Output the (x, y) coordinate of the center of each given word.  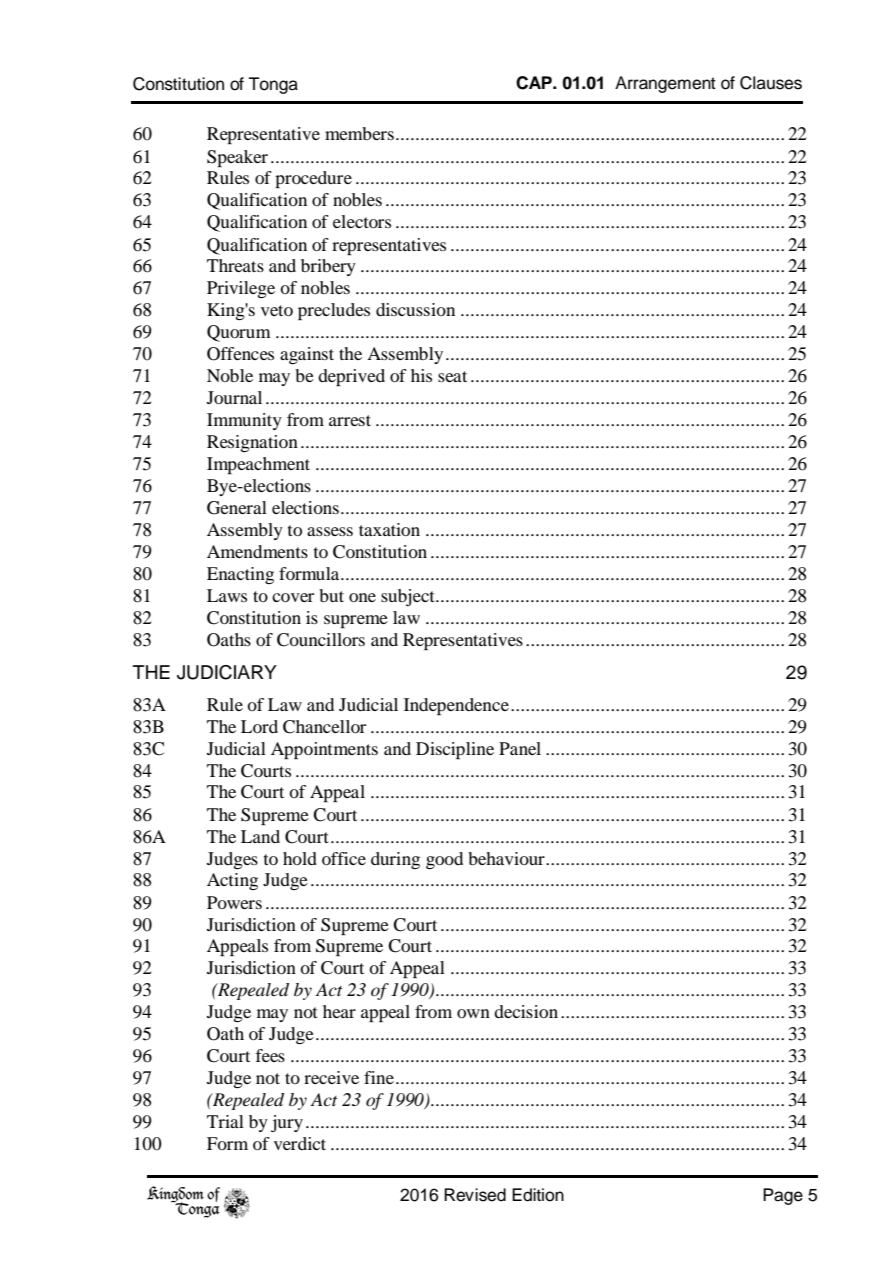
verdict (300, 1143)
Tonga (273, 85)
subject (409, 597)
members (359, 133)
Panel (520, 748)
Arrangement (665, 84)
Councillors (321, 640)
